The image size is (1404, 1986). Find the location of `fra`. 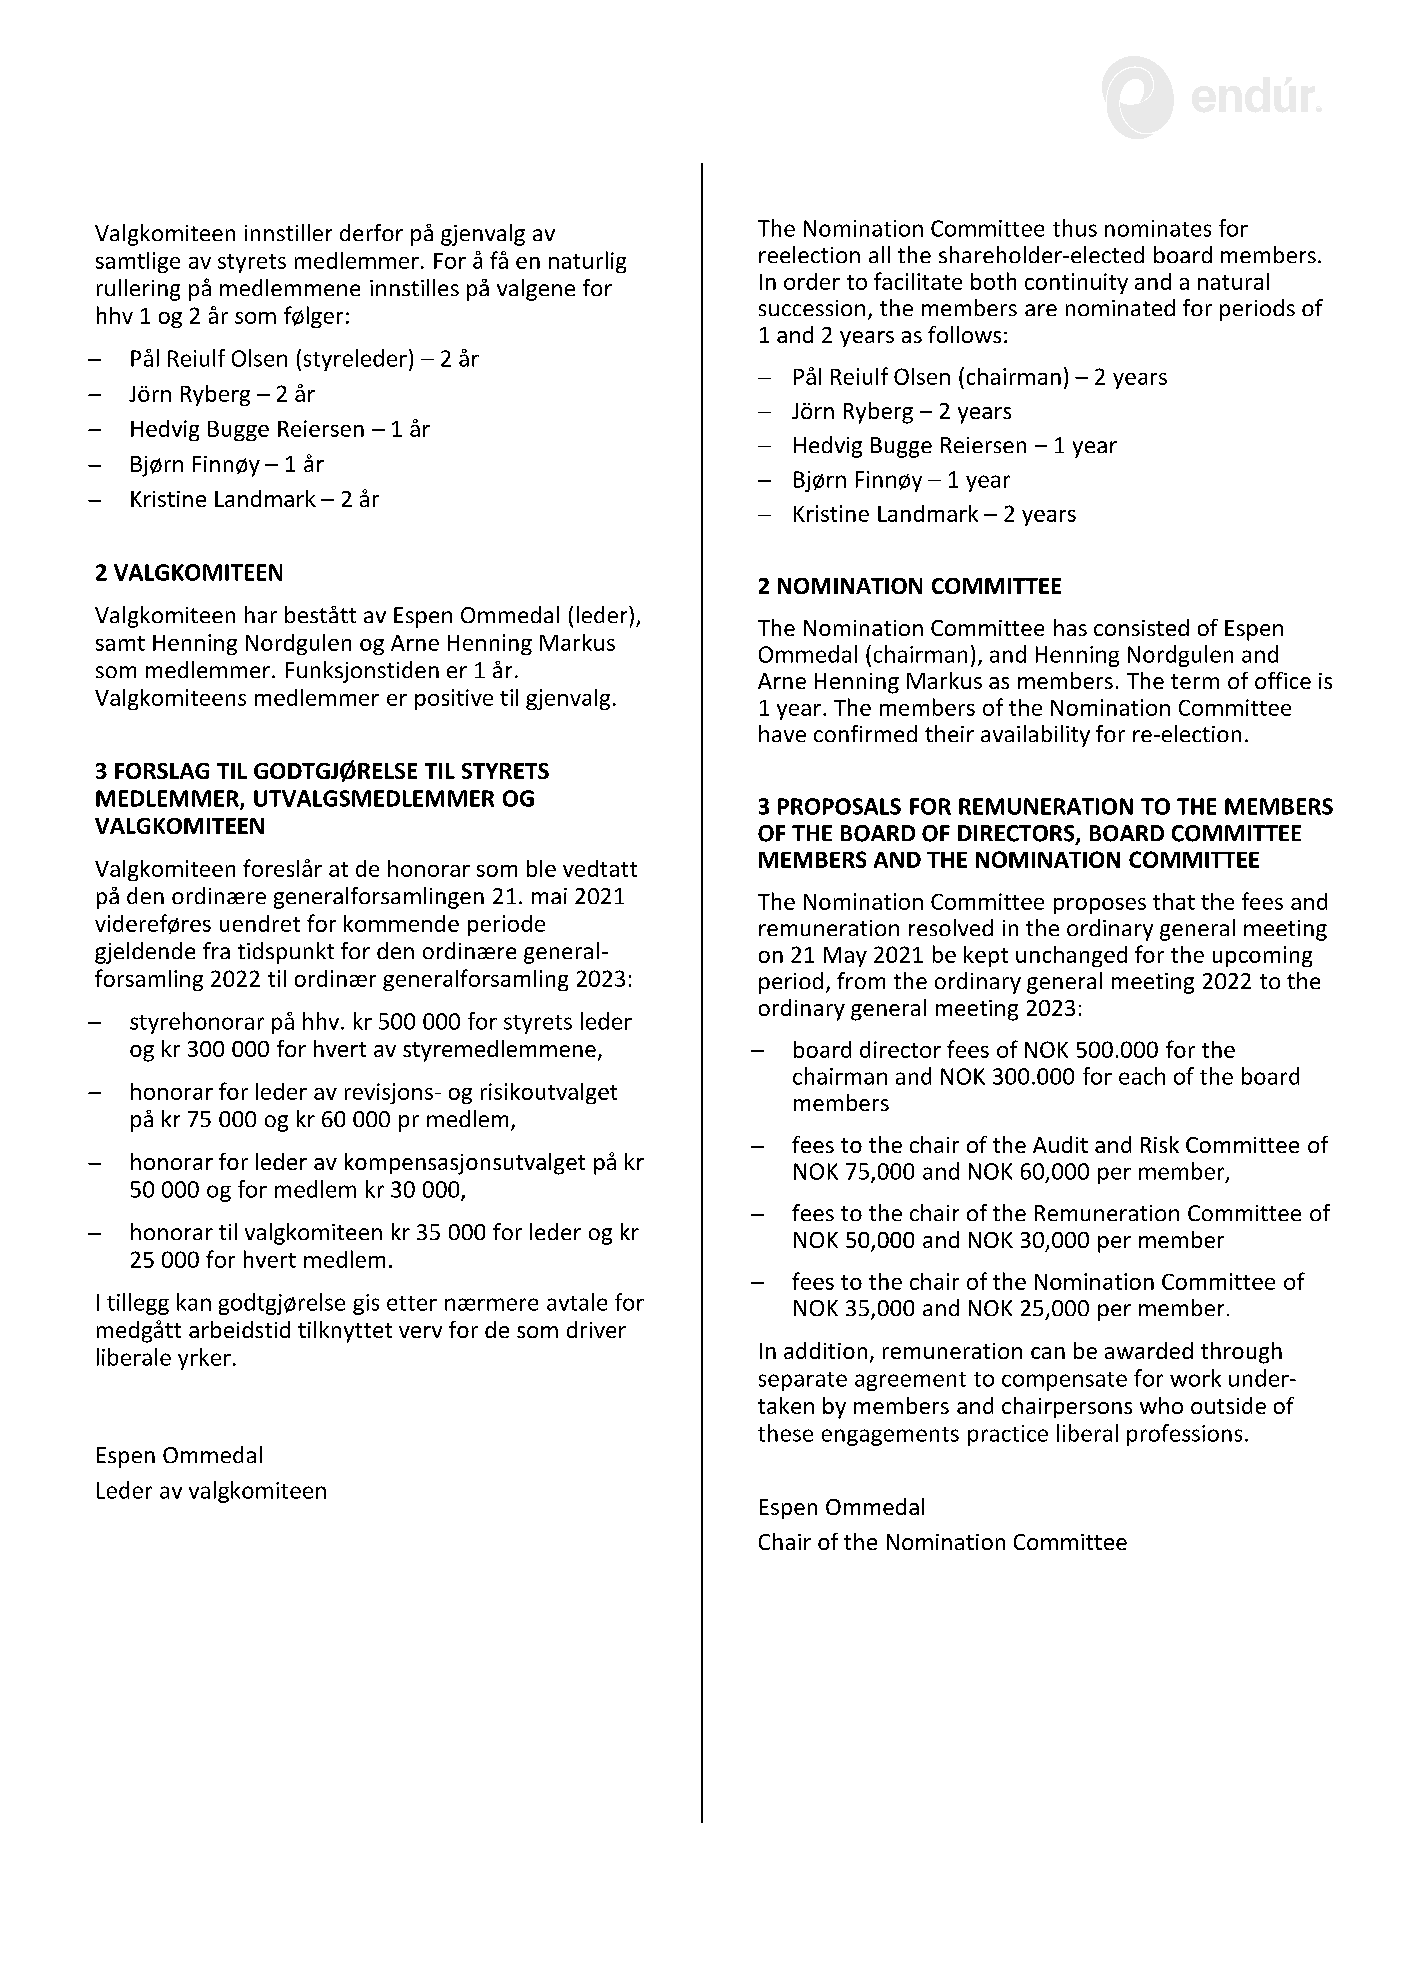

fra is located at coordinates (216, 950).
